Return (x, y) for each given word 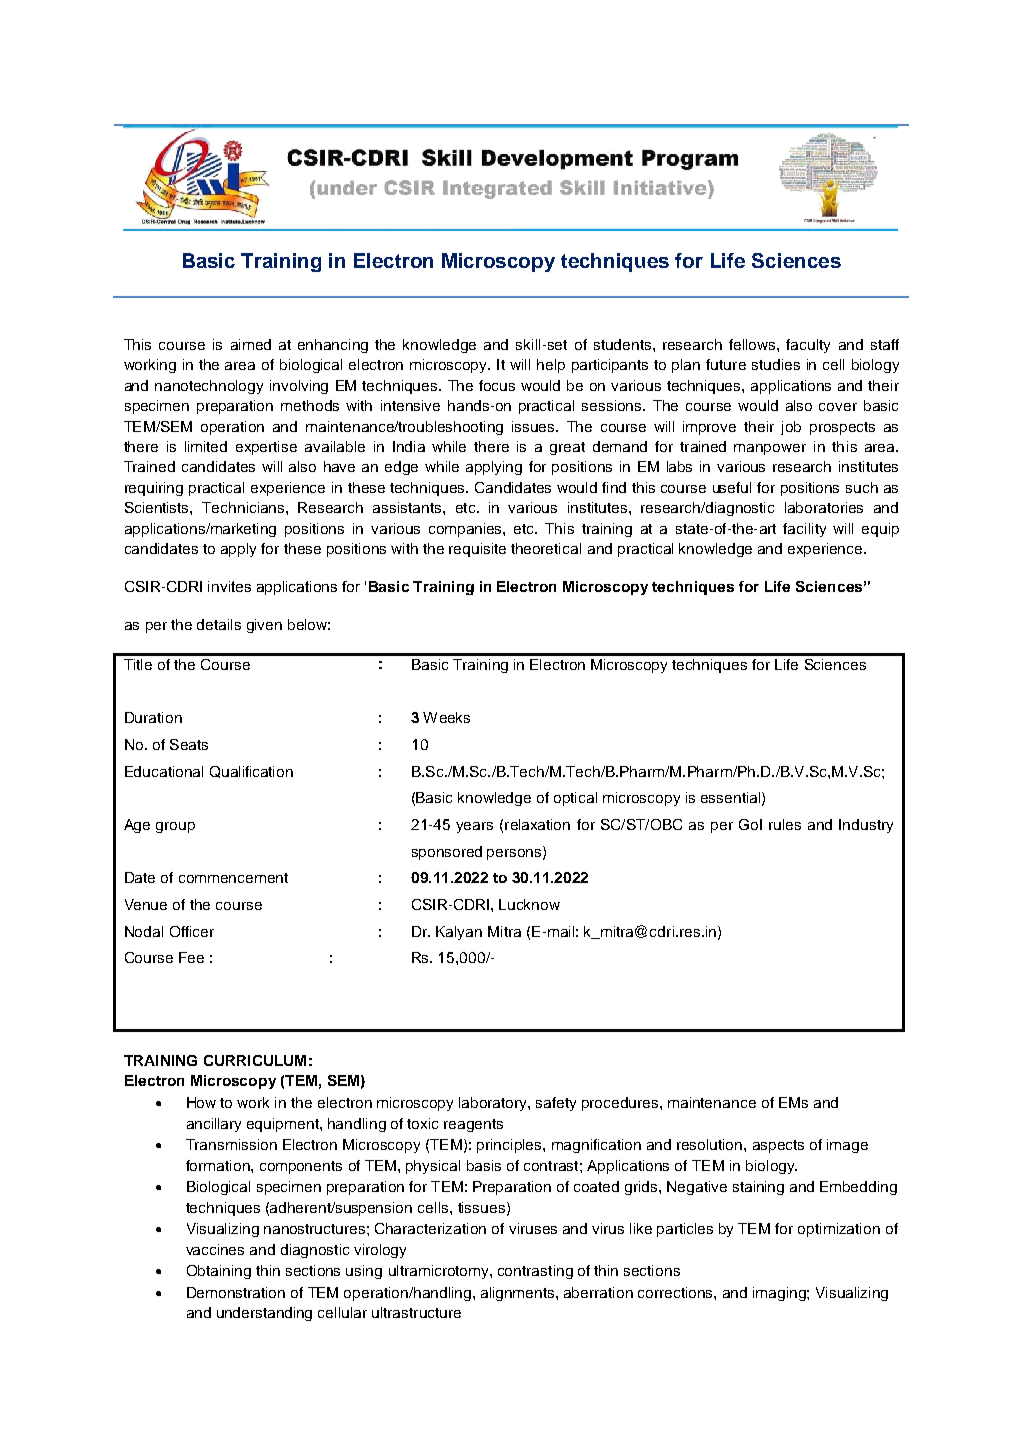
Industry (866, 826)
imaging (780, 1294)
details (219, 624)
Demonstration (236, 1292)
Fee (191, 957)
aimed (251, 344)
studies (776, 364)
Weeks (446, 717)
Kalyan (459, 933)
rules (785, 824)
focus (497, 385)
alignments (519, 1294)
